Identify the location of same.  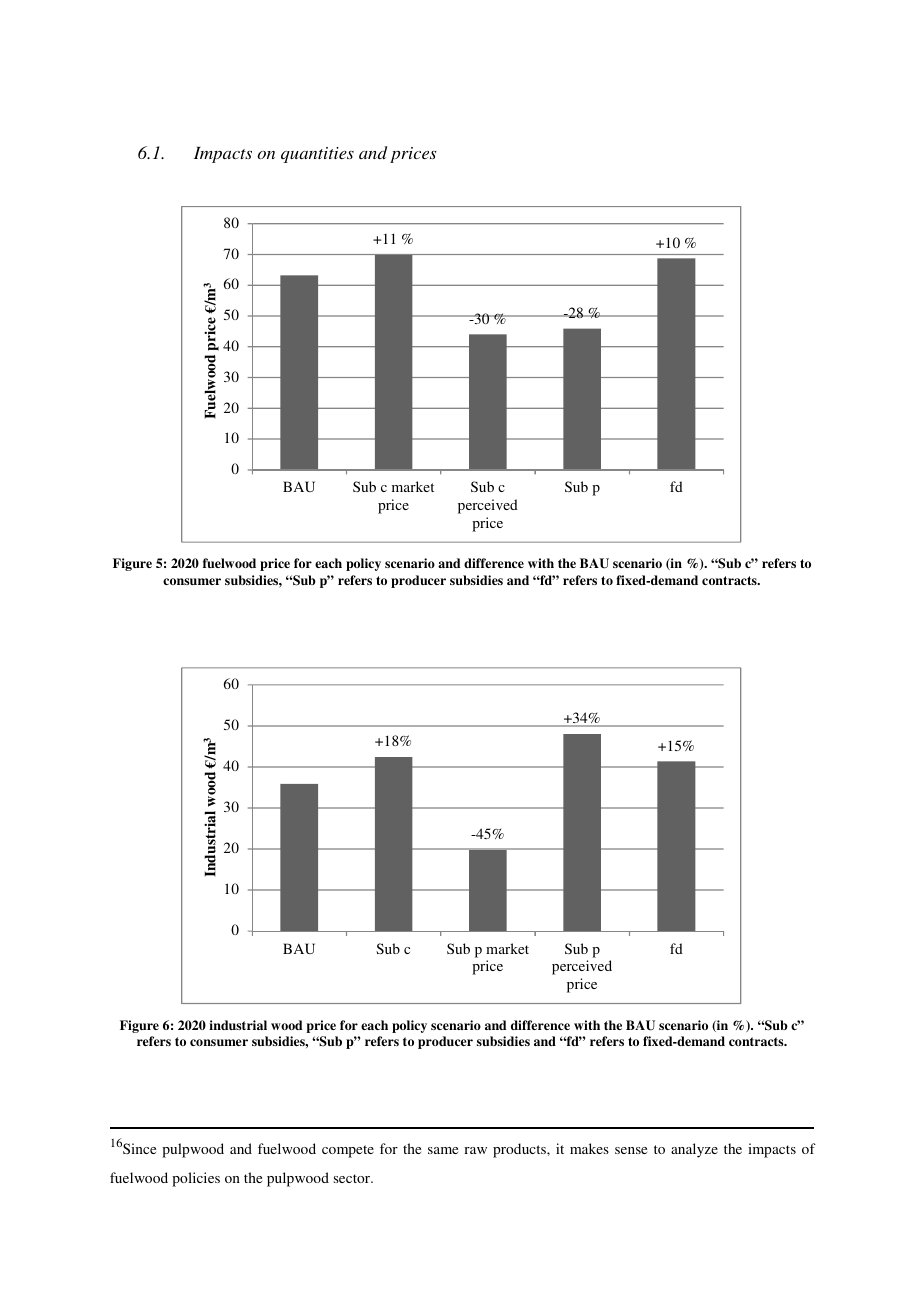
(443, 1150).
